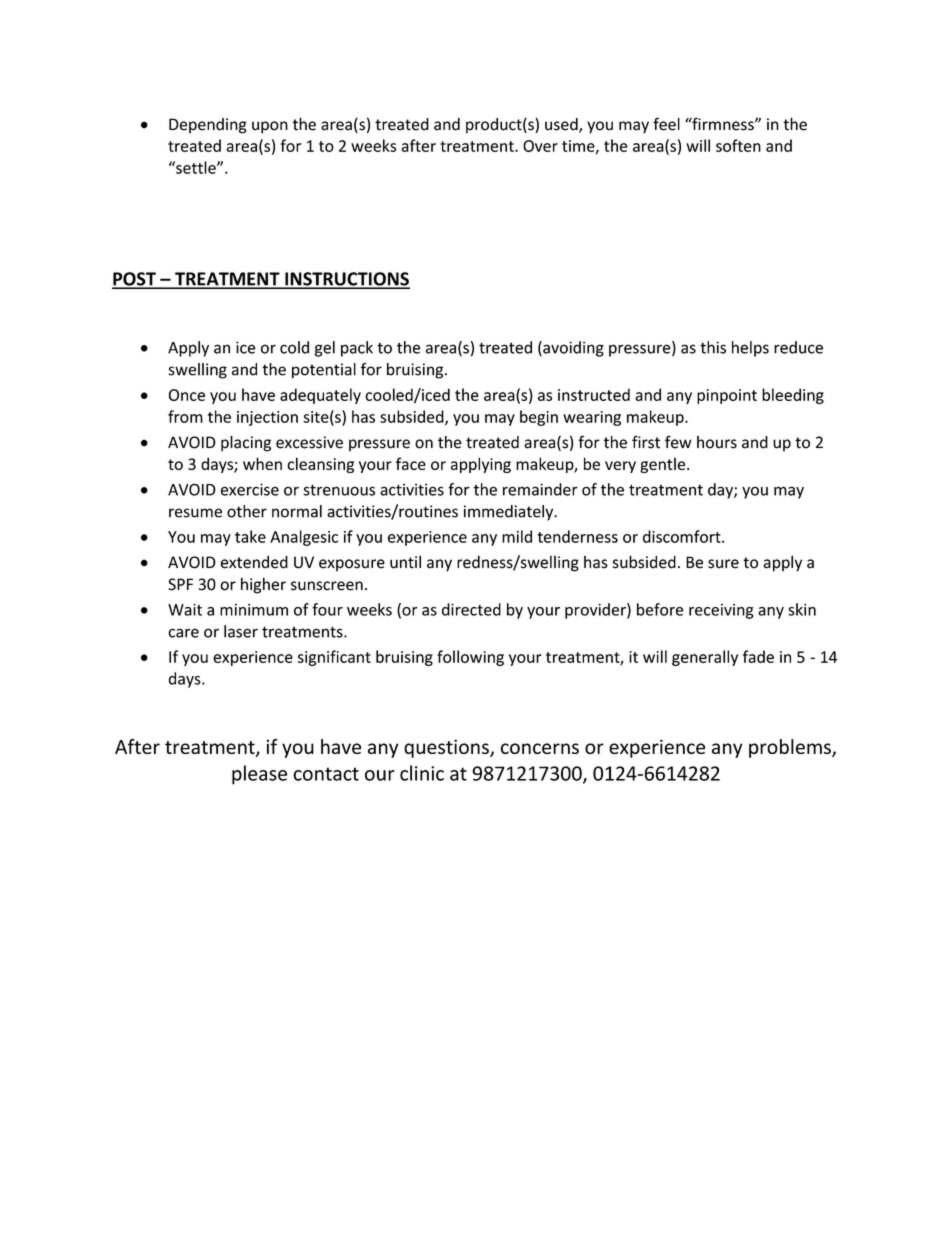 This image has height=1233, width=952. I want to click on please, so click(259, 775).
